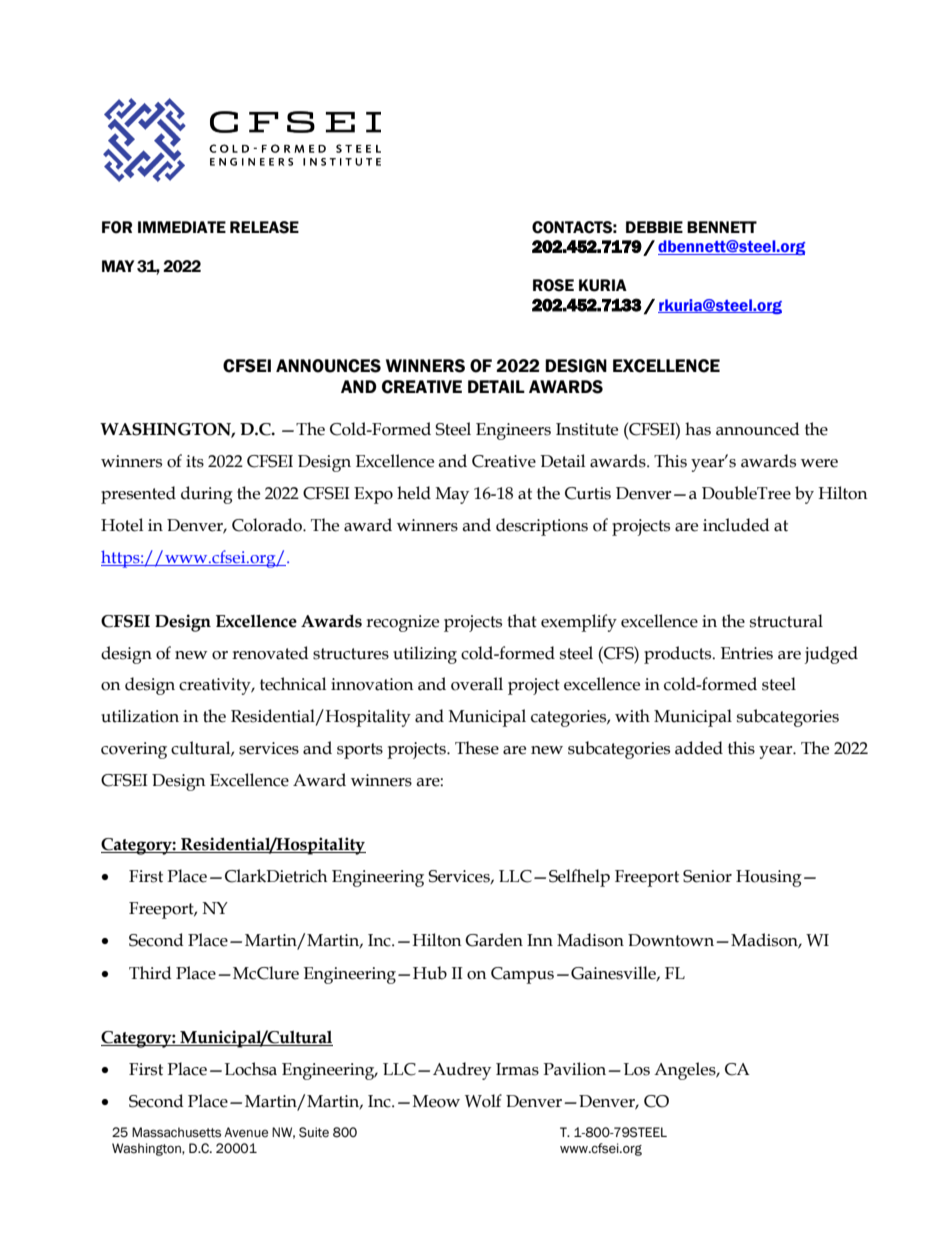 The height and width of the image is (1233, 952). Describe the element at coordinates (769, 878) in the image. I see `Housing` at that location.
